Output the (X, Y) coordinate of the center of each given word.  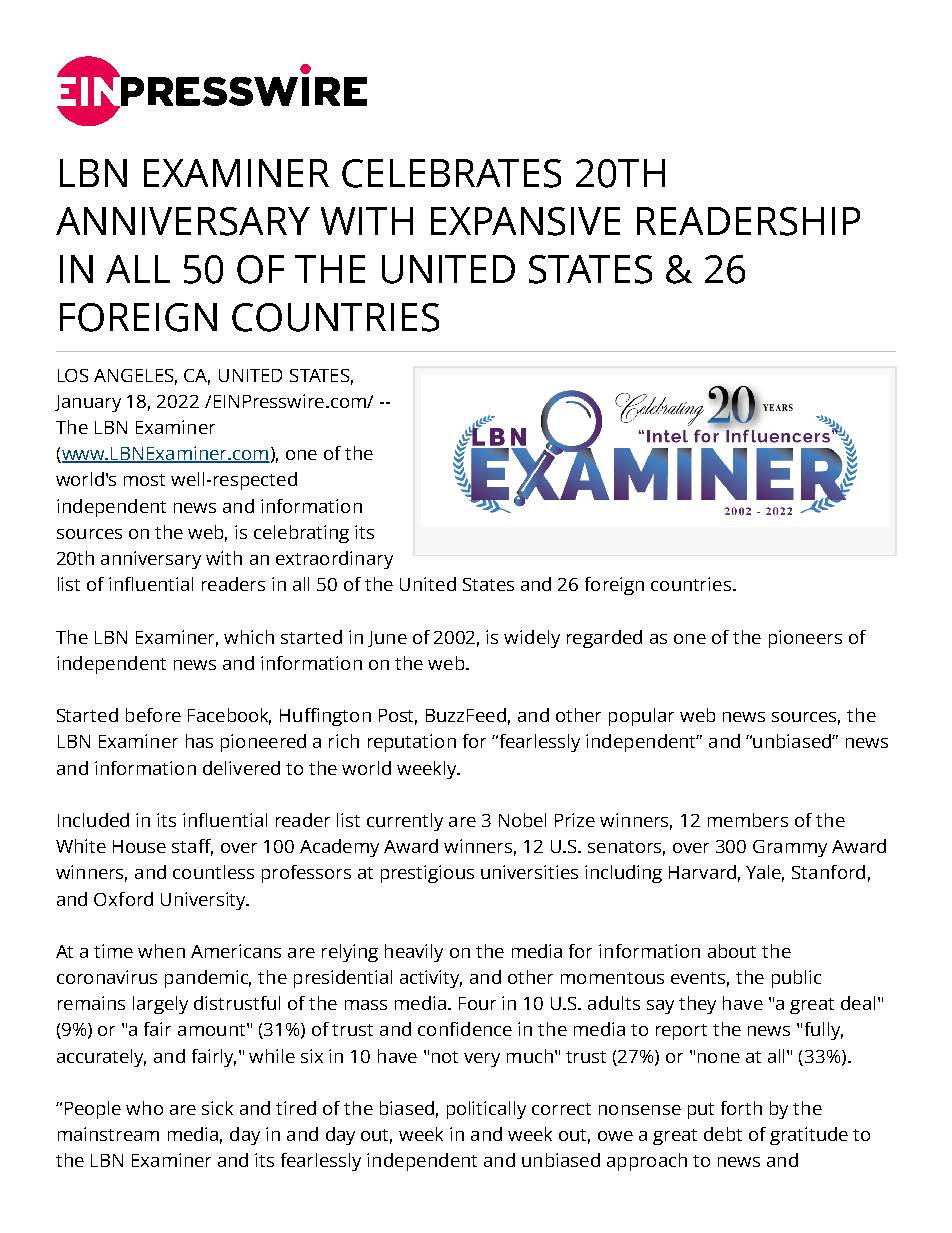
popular (641, 717)
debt (723, 1134)
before (153, 715)
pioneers (805, 639)
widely (532, 639)
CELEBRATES (451, 173)
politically (486, 1110)
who (144, 1108)
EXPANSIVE (525, 221)
